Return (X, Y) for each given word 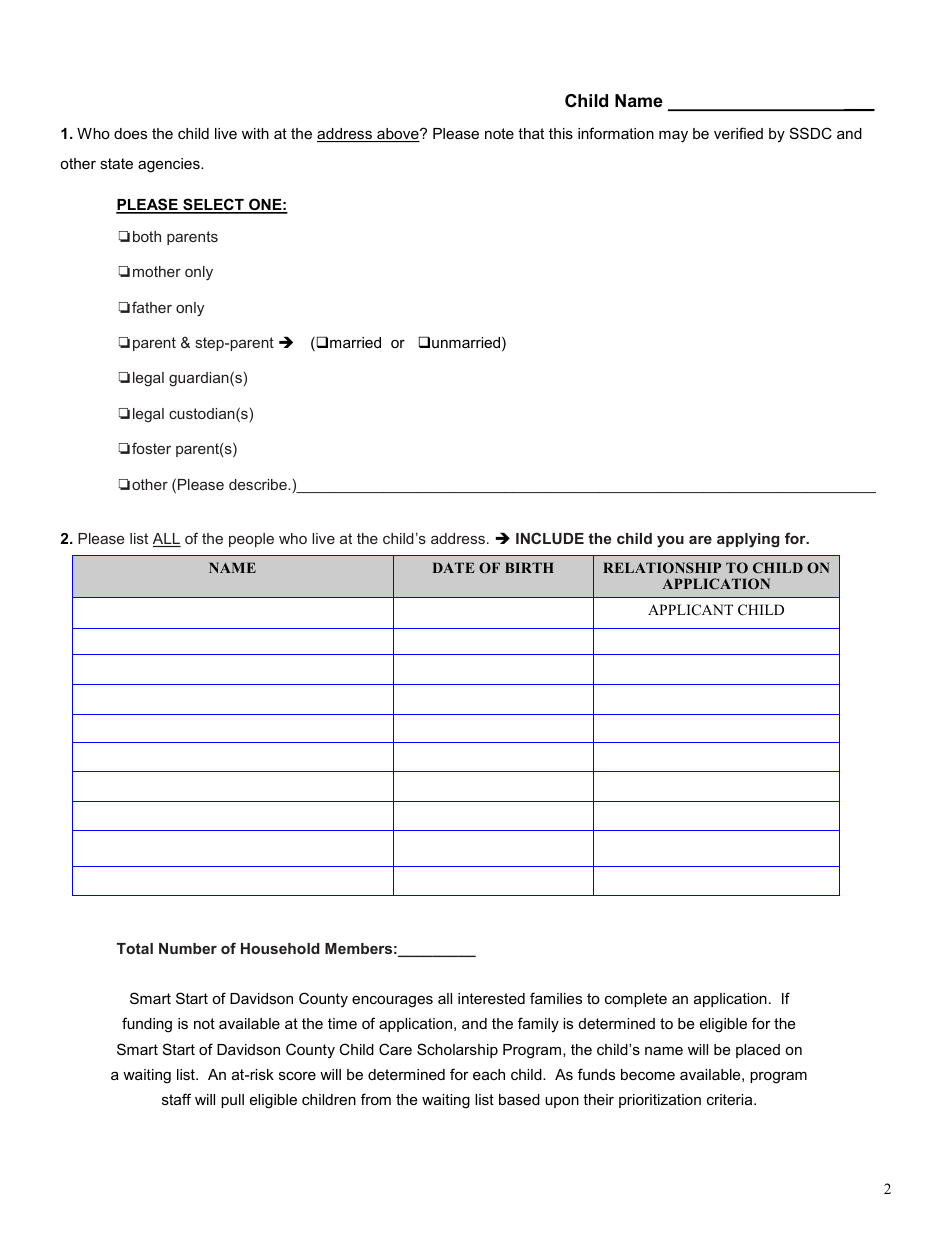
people (251, 540)
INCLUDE (550, 538)
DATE (453, 567)
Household (280, 948)
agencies (170, 165)
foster (151, 448)
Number (188, 948)
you (670, 541)
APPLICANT (690, 610)
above (398, 135)
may (673, 136)
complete (636, 1000)
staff (176, 1099)
